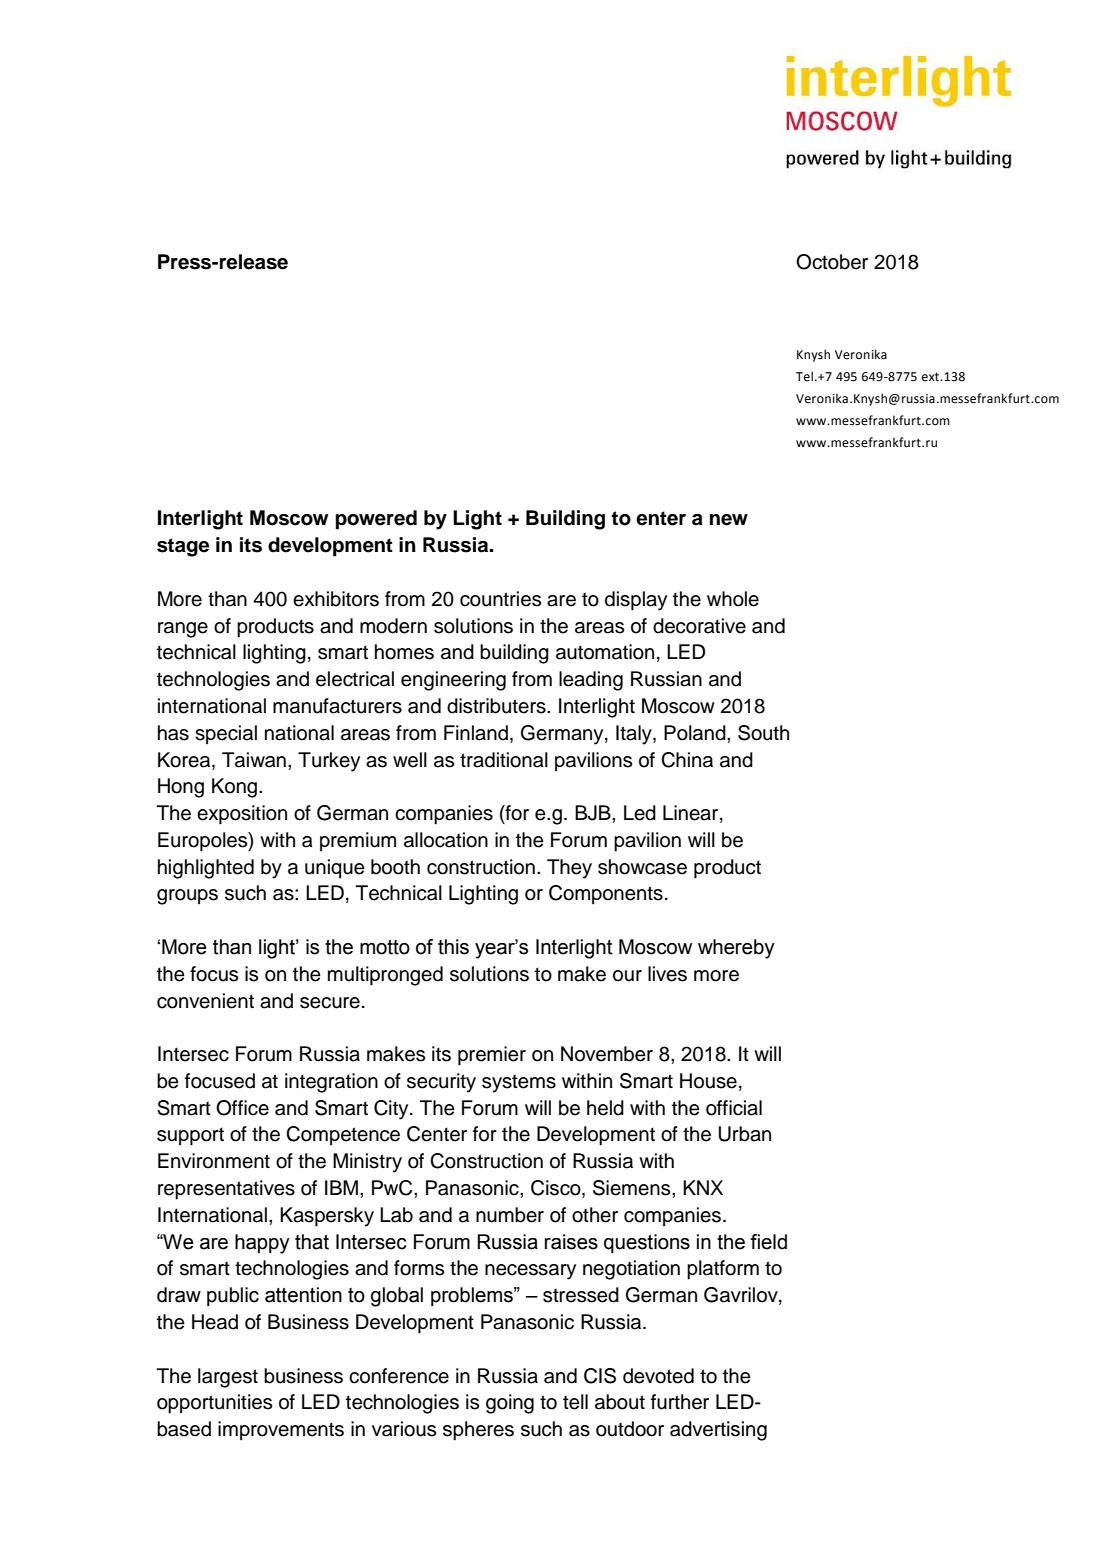 The height and width of the screenshot is (1550, 1096). What do you see at coordinates (228, 1378) in the screenshot?
I see `largest` at bounding box center [228, 1378].
